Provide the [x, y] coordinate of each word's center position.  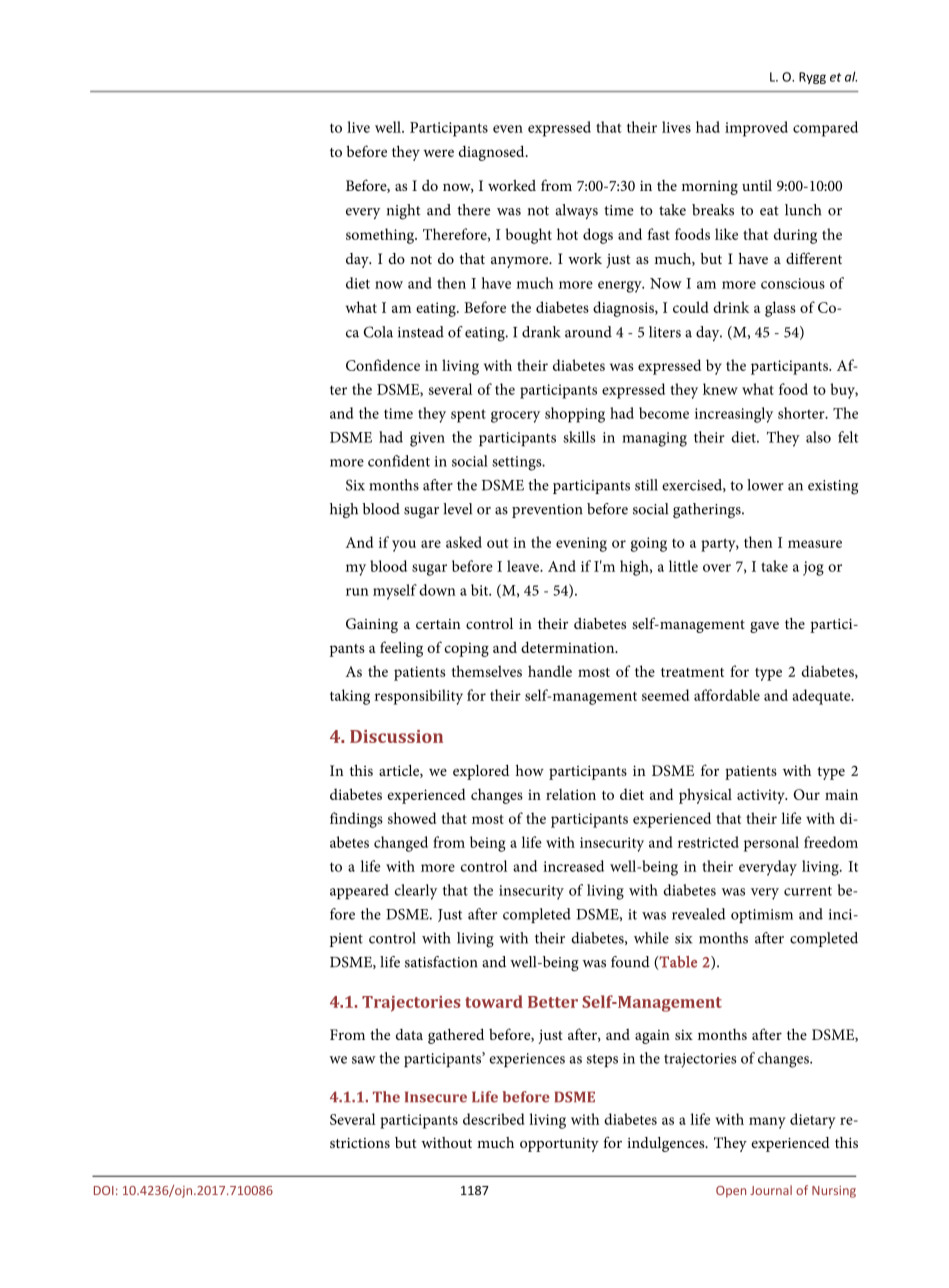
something [381, 236]
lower [765, 485]
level [457, 509]
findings [356, 820]
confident [399, 461]
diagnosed [493, 153]
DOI [104, 1190]
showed [412, 818]
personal [771, 844]
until [757, 185]
